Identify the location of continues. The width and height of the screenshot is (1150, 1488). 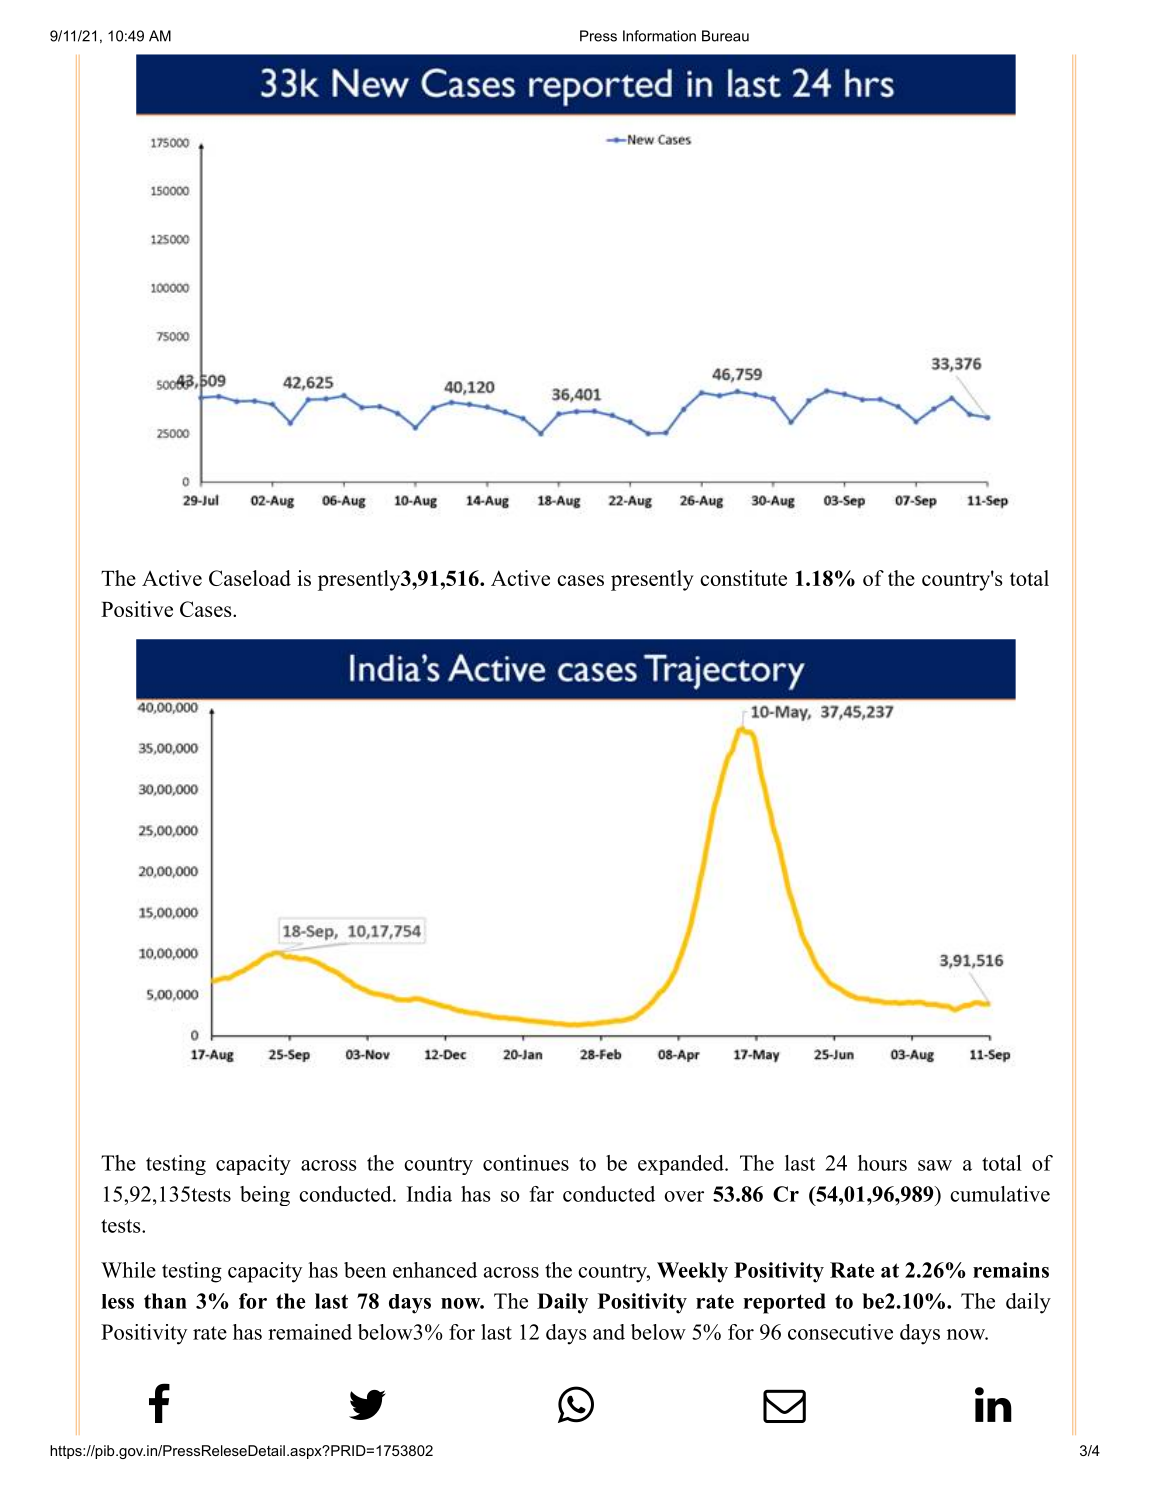
(526, 1163).
